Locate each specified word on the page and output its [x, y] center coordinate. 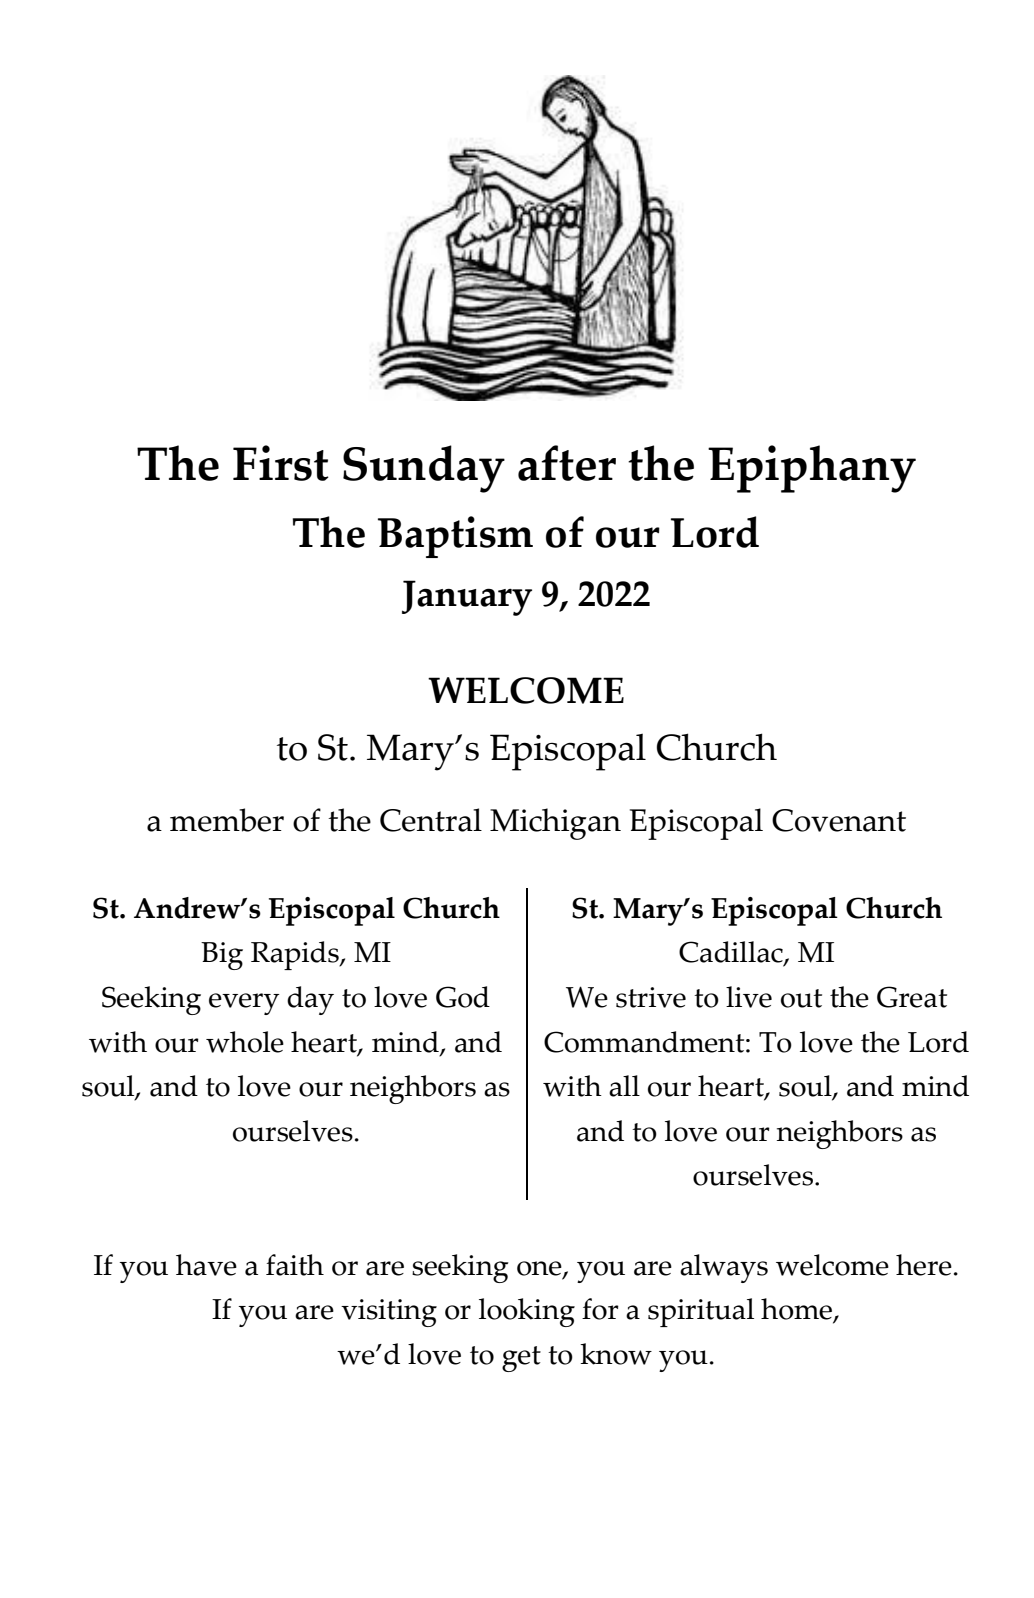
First [281, 463]
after [567, 463]
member [227, 820]
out [801, 998]
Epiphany [812, 469]
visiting [389, 1313]
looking [527, 1312]
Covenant [839, 820]
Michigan [555, 824]
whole [245, 1042]
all [624, 1086]
